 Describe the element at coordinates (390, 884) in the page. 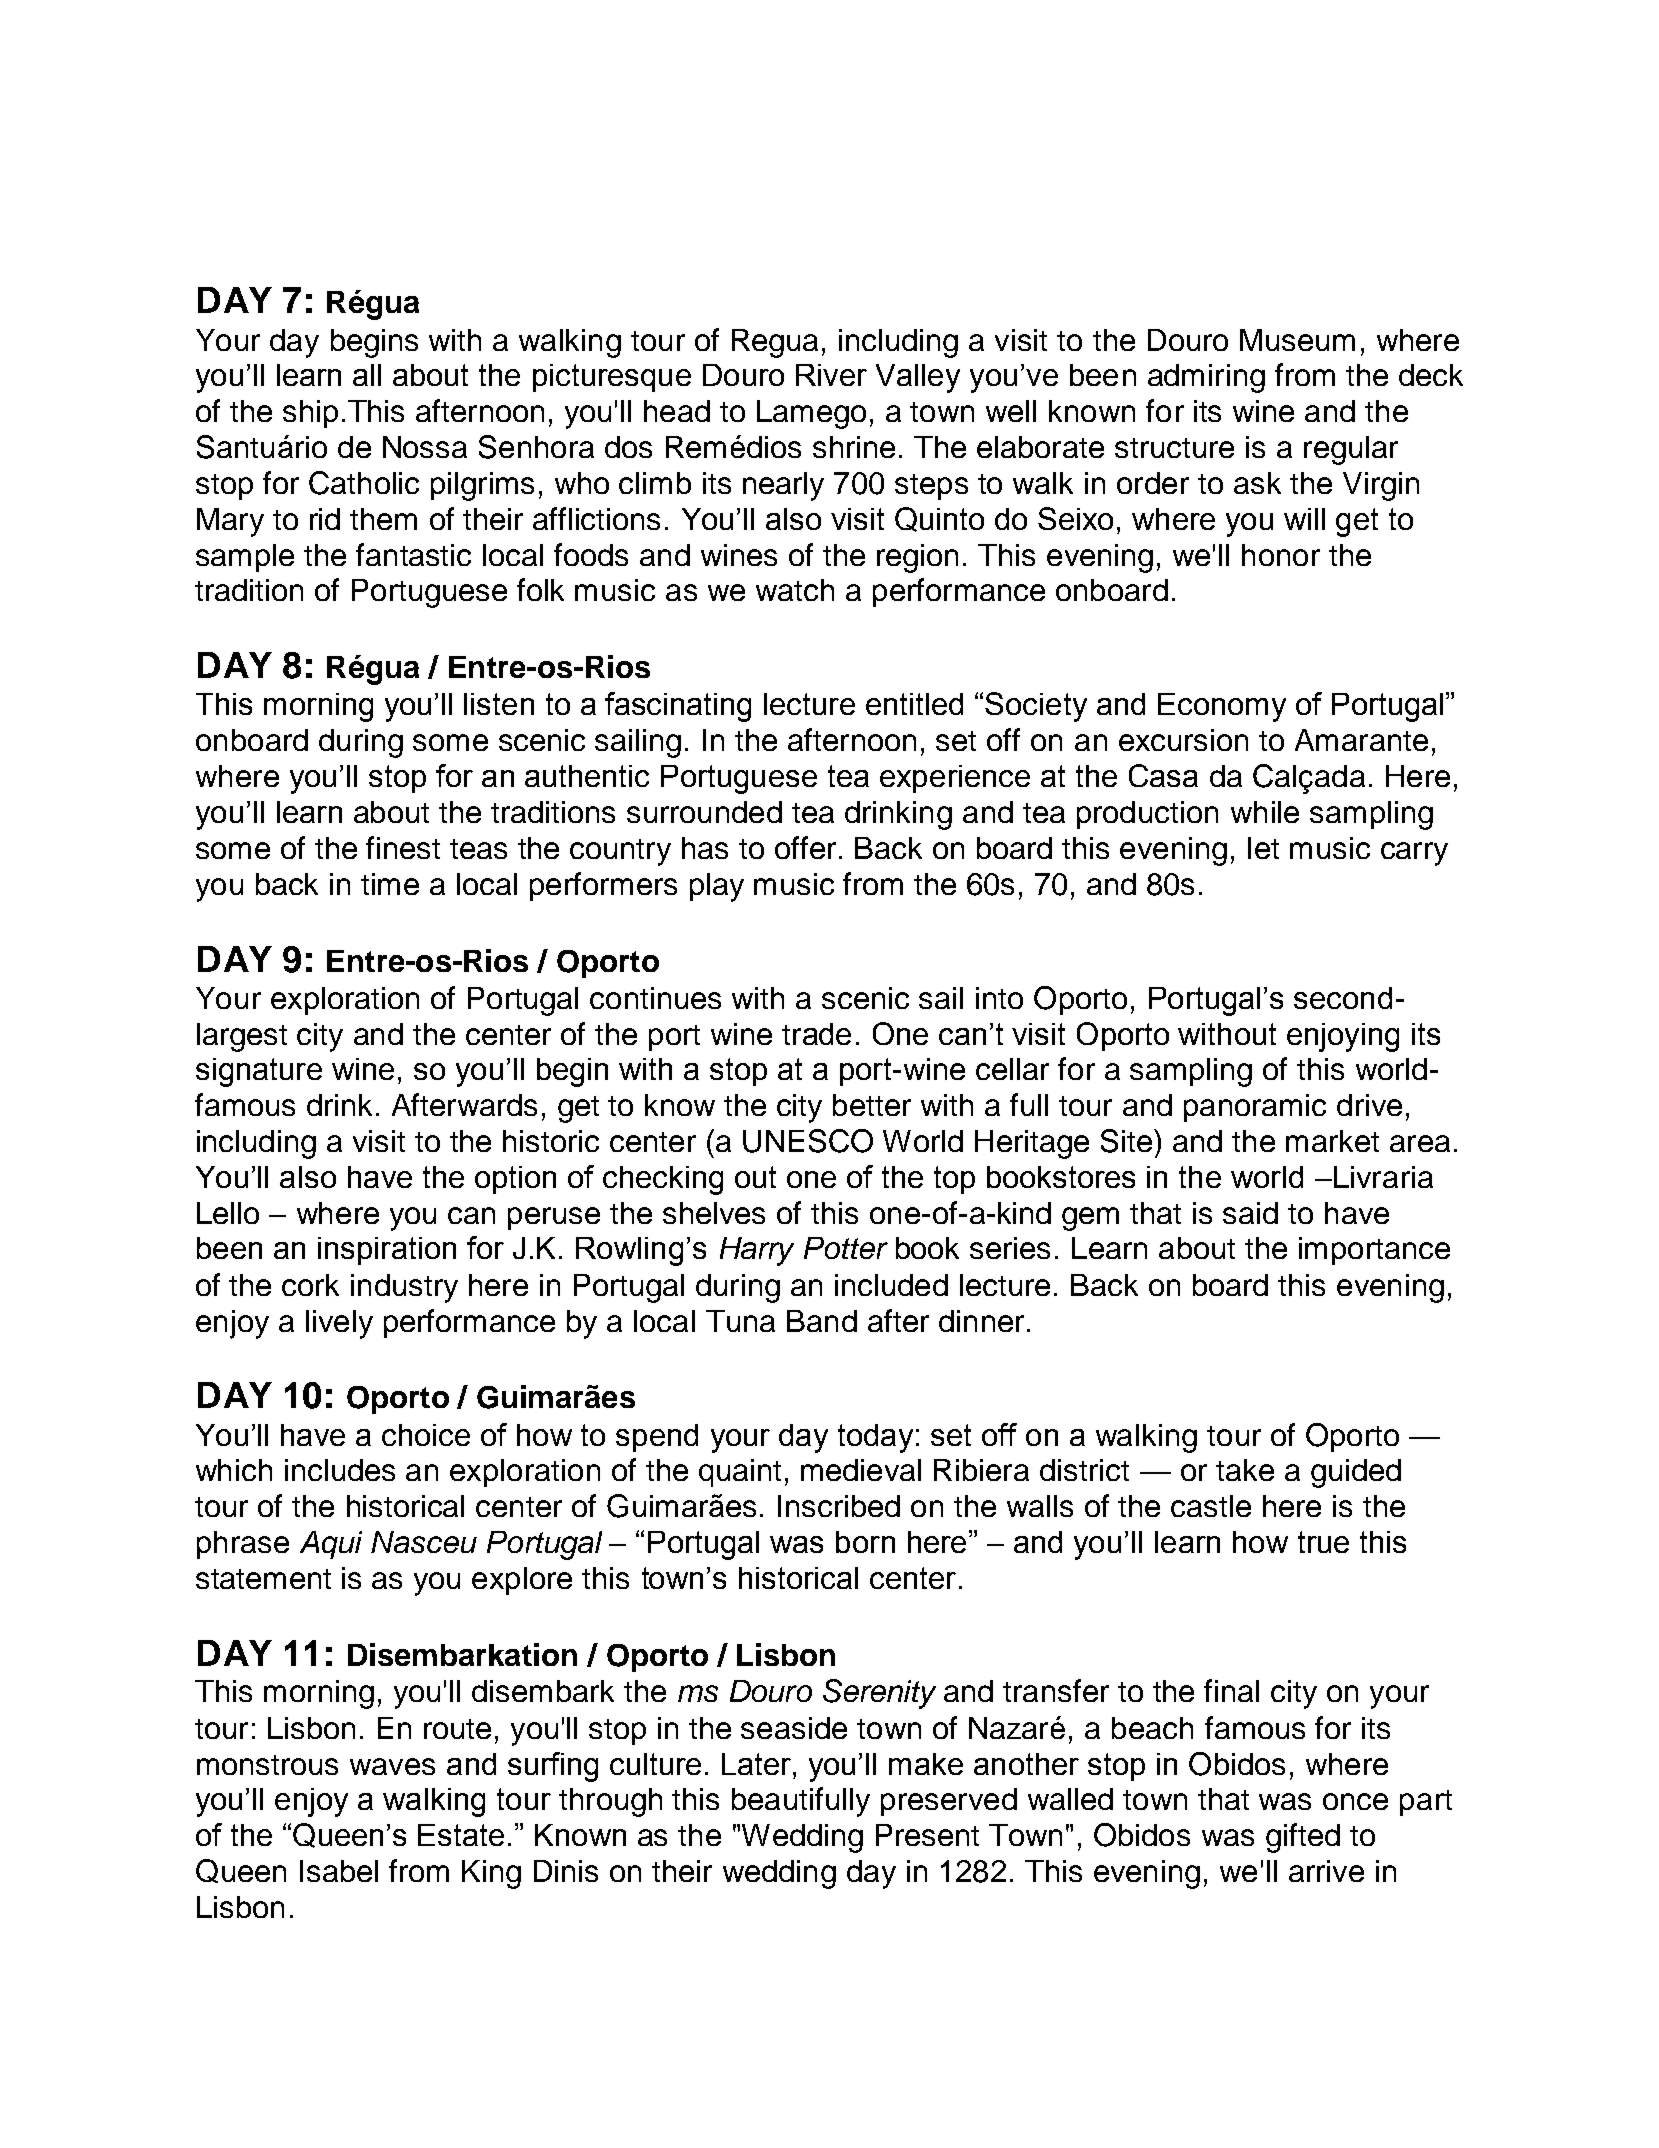

I see `time` at that location.
